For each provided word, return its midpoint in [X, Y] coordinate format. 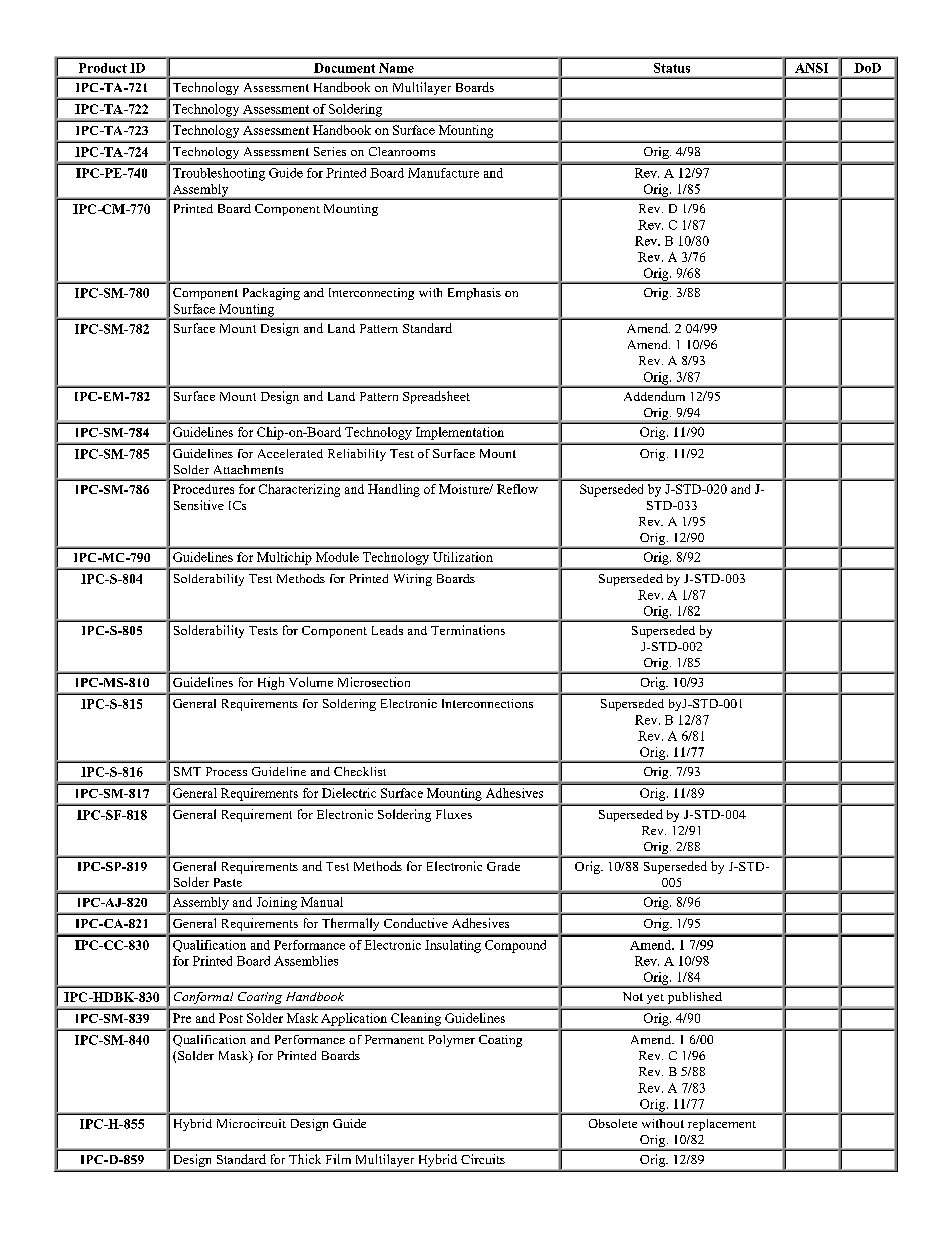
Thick [305, 1159]
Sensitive [199, 505]
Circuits [483, 1159]
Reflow [517, 489]
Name [396, 68]
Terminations [468, 630]
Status [672, 68]
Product [103, 68]
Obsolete [613, 1123]
